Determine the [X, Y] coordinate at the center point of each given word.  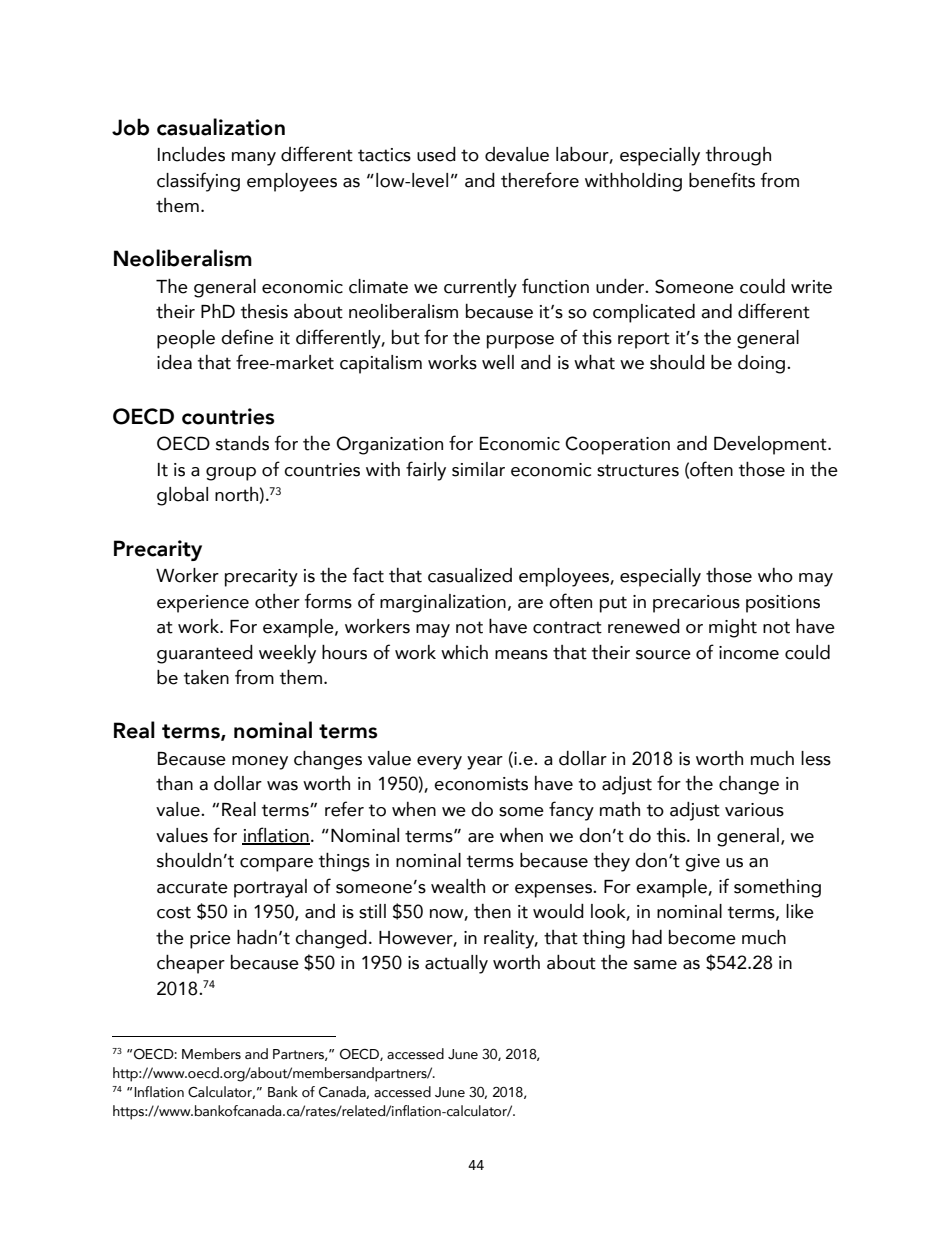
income [749, 653]
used [436, 154]
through [738, 156]
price [210, 940]
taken [206, 677]
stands [242, 443]
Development [771, 445]
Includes [191, 154]
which [464, 652]
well [498, 362]
